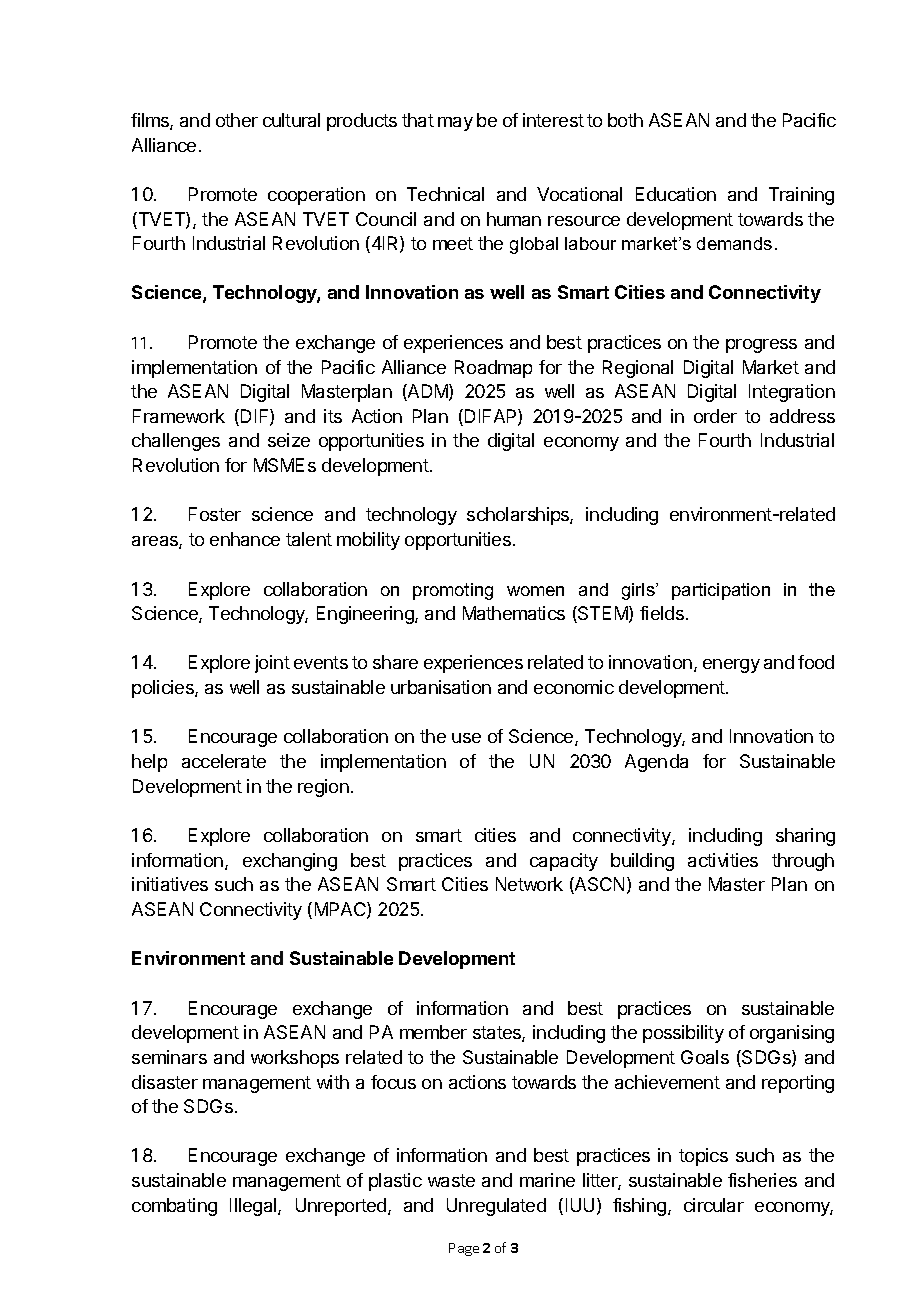 This screenshot has height=1308, width=924. Describe the element at coordinates (254, 1207) in the screenshot. I see `Illegal` at that location.
